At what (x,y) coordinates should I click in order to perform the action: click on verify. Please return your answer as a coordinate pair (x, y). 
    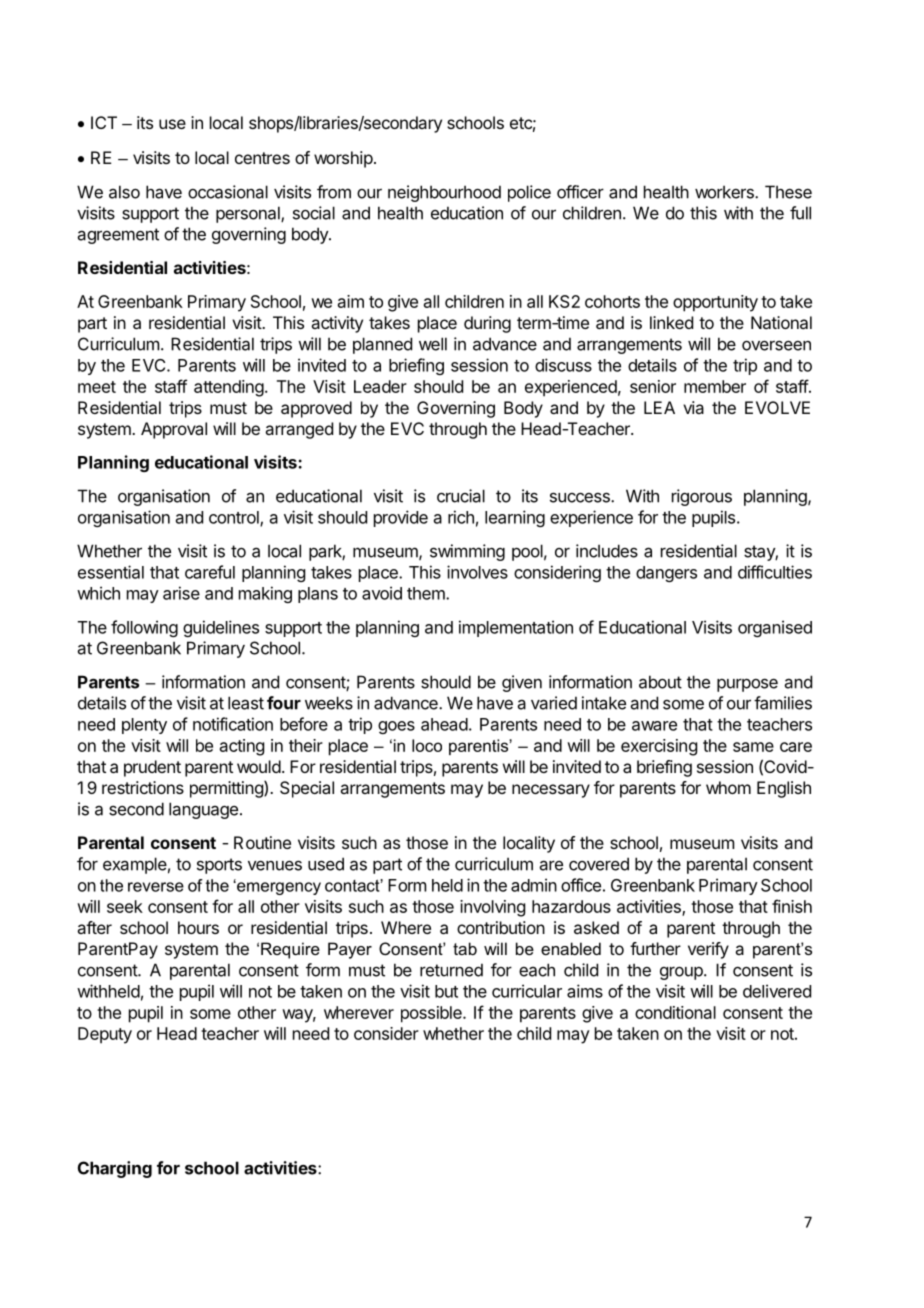
    Looking at the image, I should click on (708, 950).
